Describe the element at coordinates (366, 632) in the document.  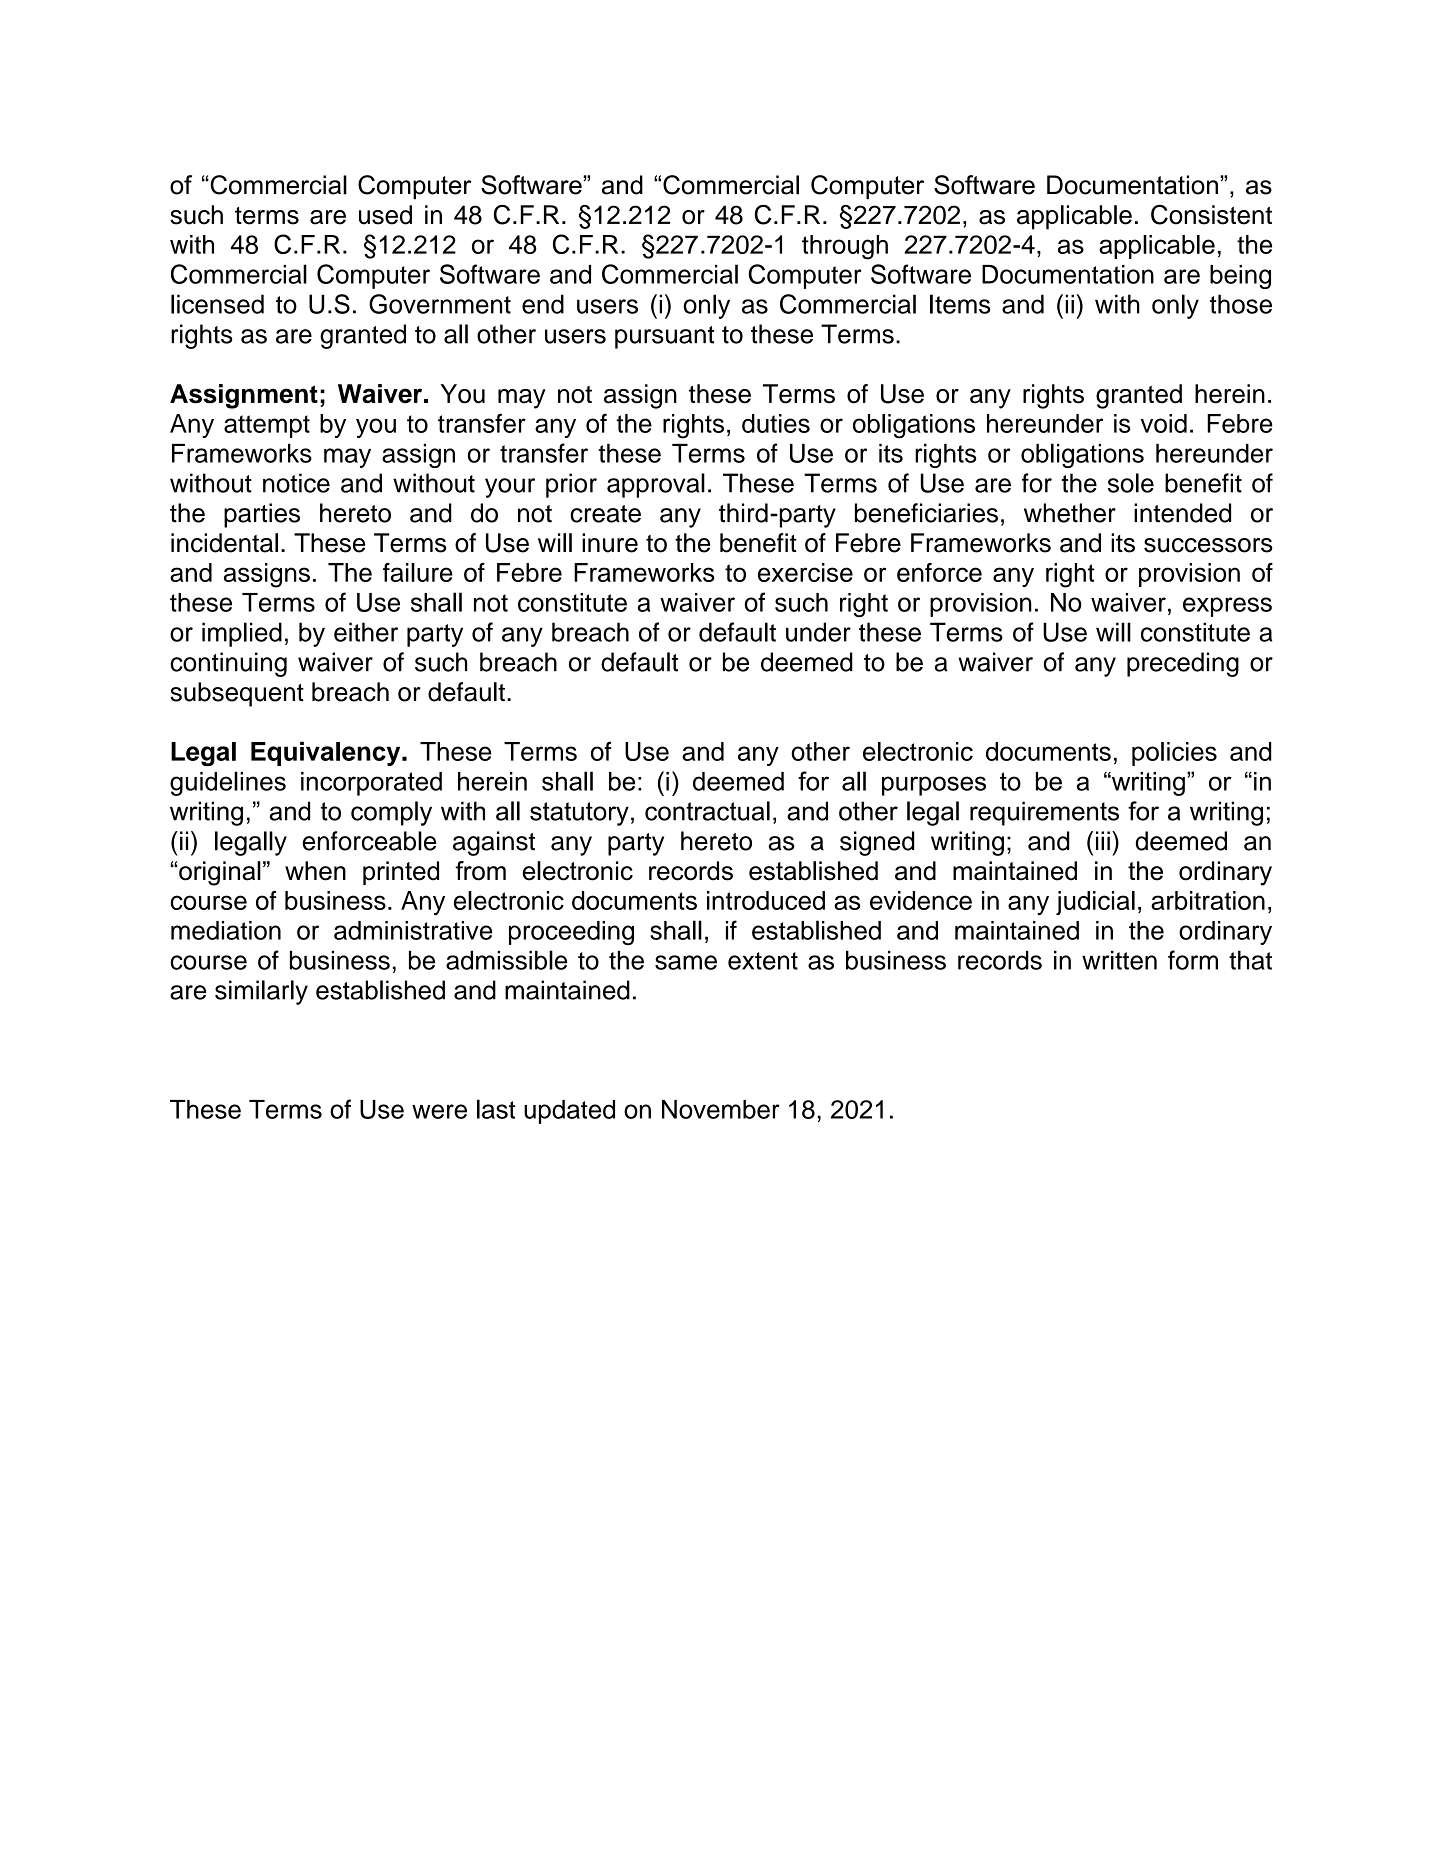
I see `either` at that location.
